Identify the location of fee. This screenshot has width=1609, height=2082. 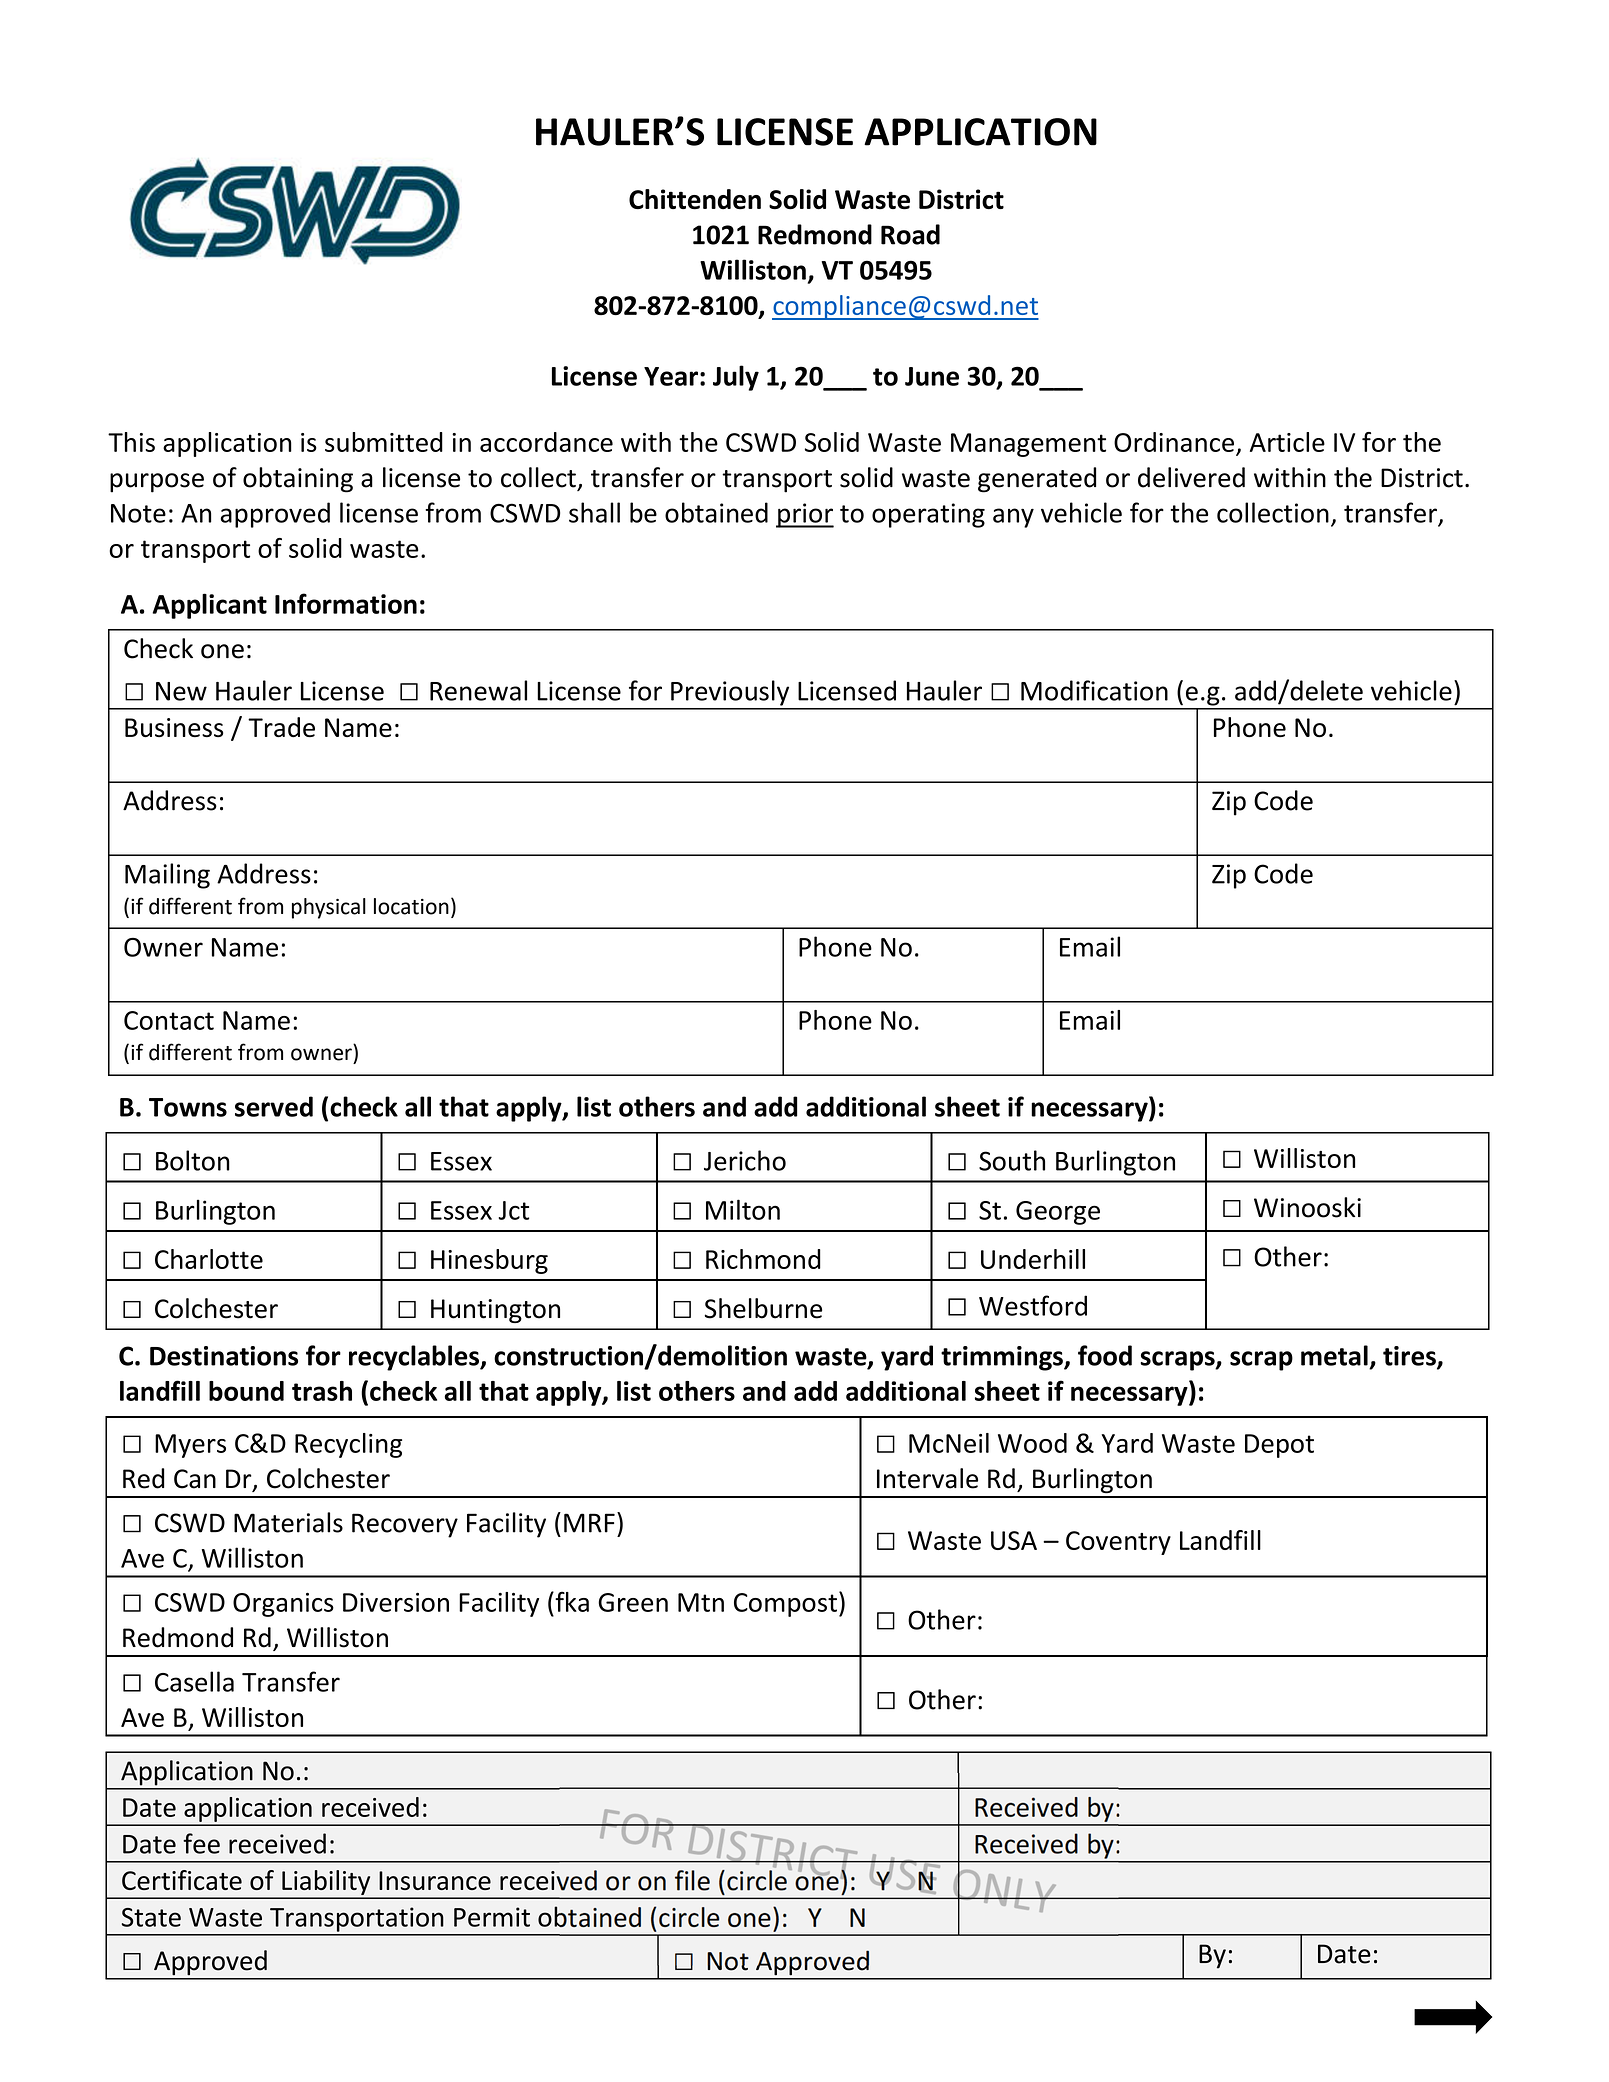
(201, 1843).
